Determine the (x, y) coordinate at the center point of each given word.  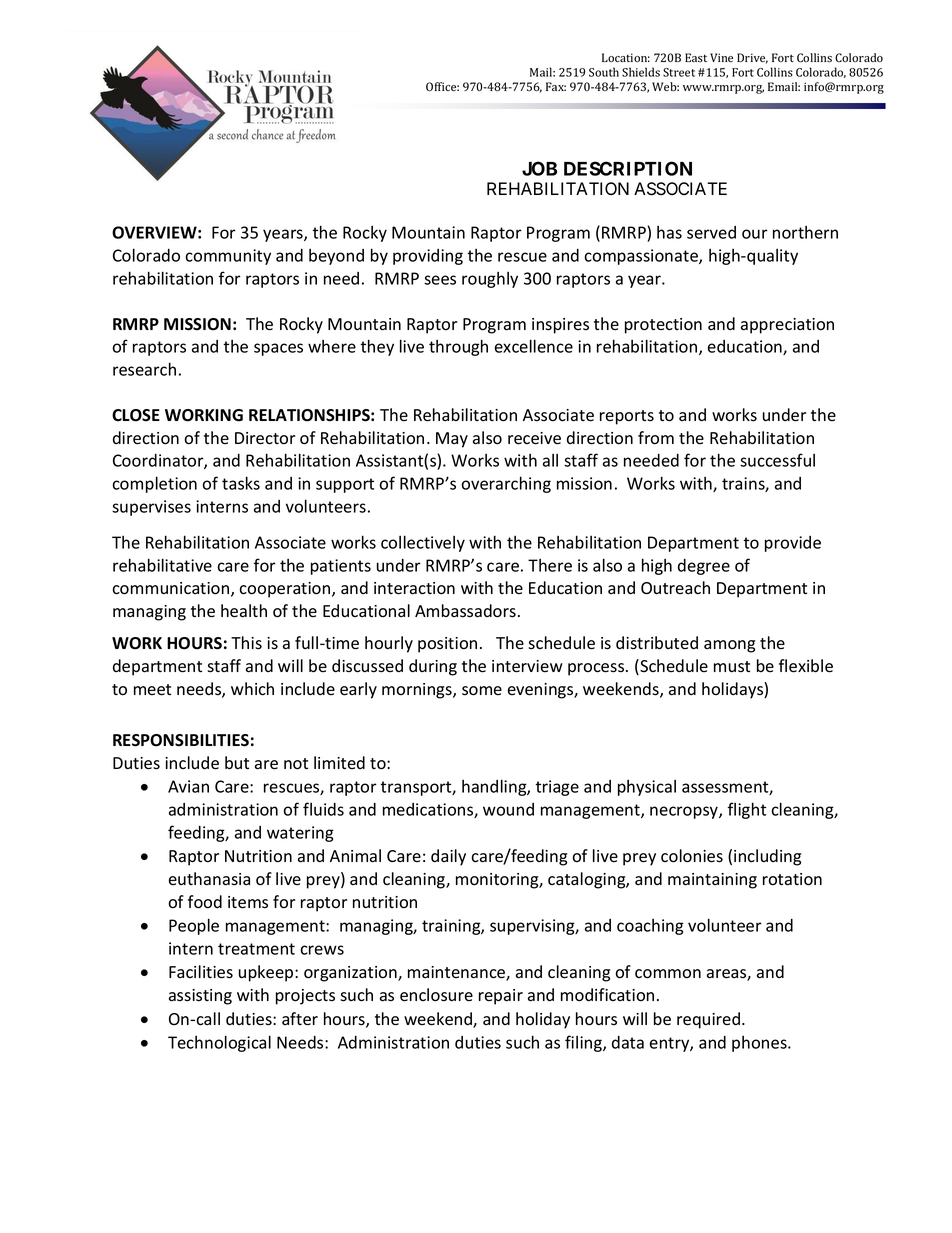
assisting (200, 997)
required (708, 1020)
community (228, 257)
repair (501, 997)
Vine (721, 57)
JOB (539, 168)
